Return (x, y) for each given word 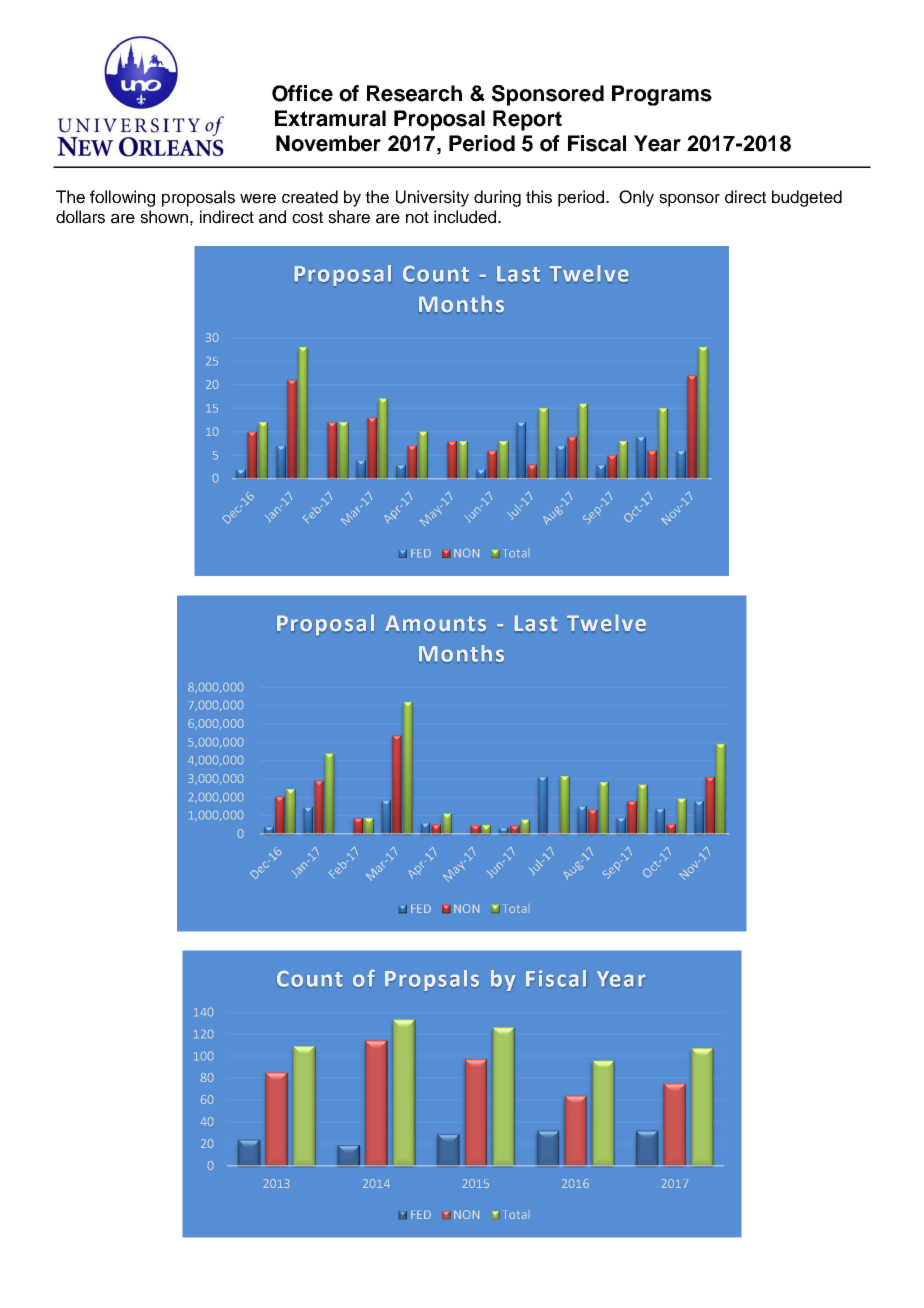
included (466, 217)
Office (302, 93)
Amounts (436, 624)
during (497, 198)
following (122, 198)
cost (307, 217)
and (272, 217)
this (539, 197)
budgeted (807, 198)
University (432, 198)
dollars (80, 217)
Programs (662, 95)
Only (636, 198)
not (417, 217)
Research (414, 93)
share (349, 217)
